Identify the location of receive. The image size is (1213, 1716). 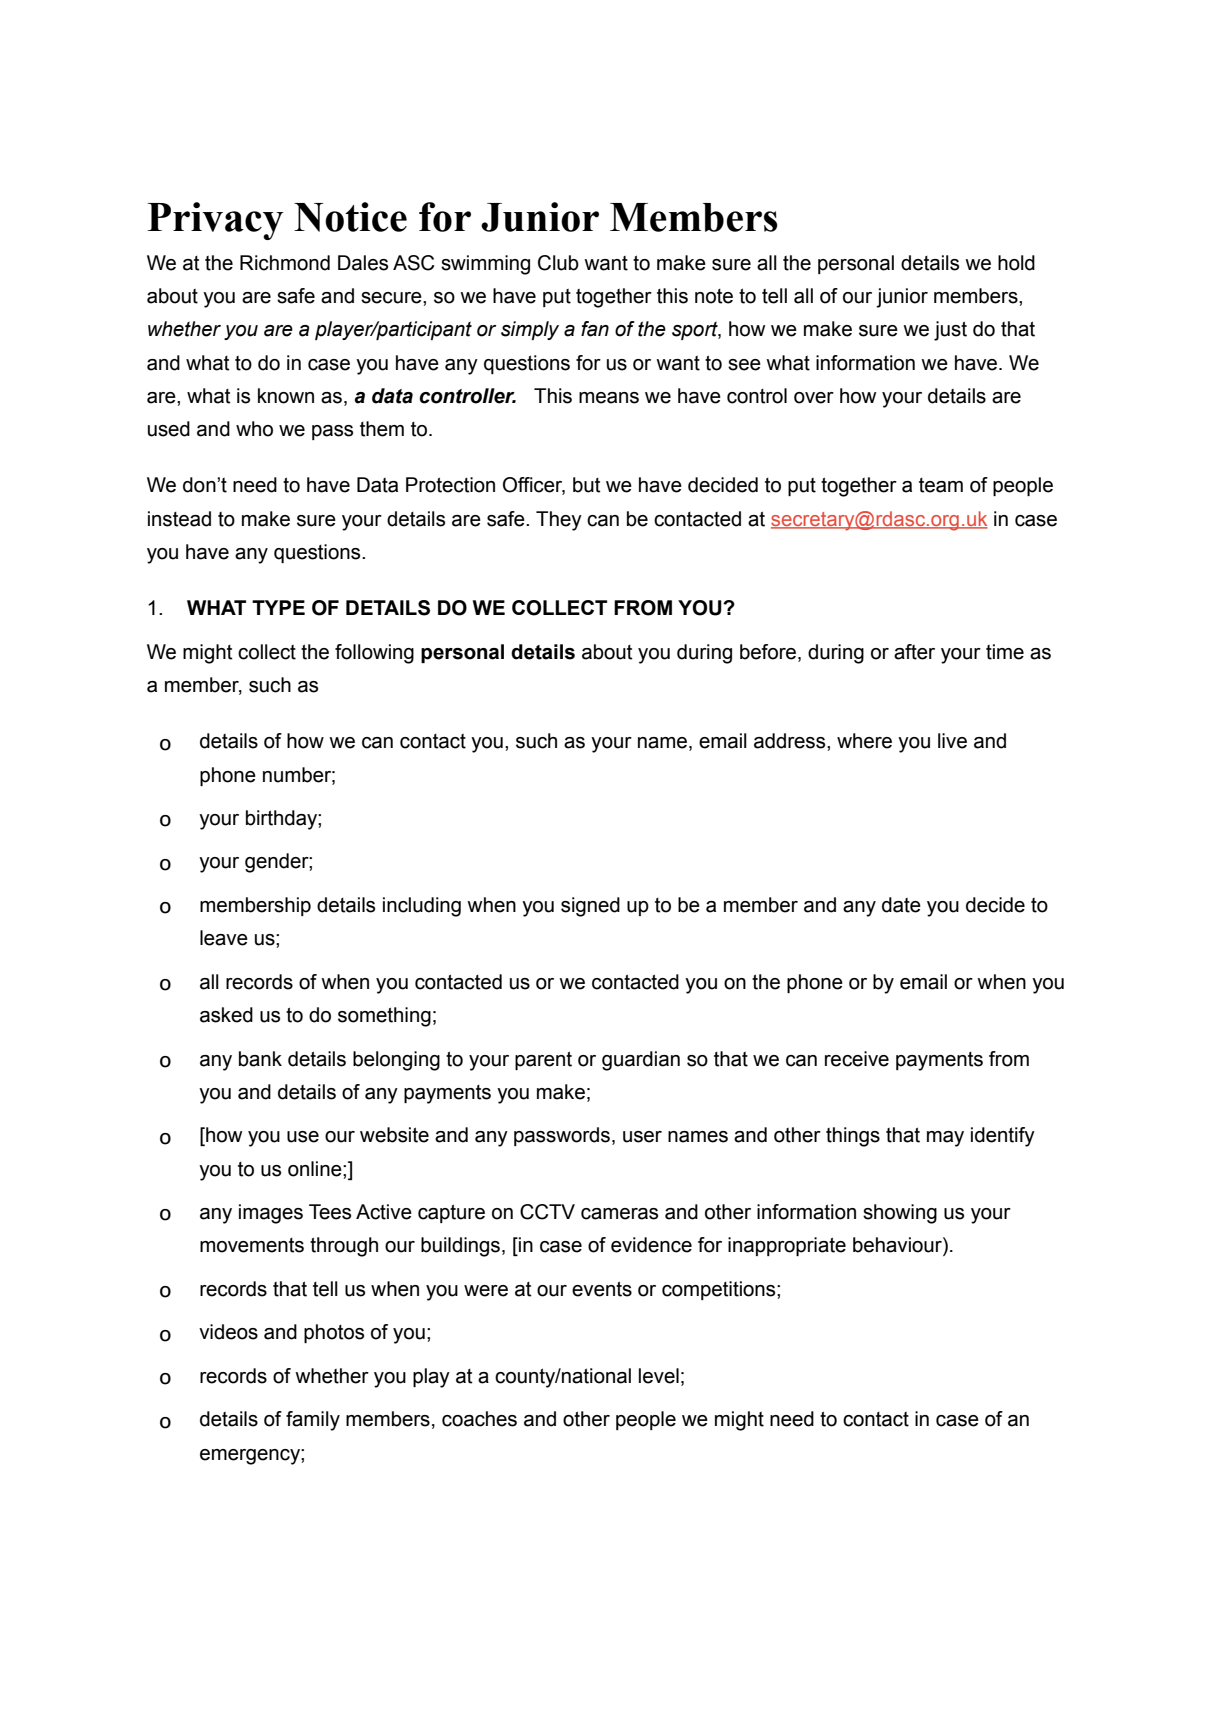
(857, 1059).
